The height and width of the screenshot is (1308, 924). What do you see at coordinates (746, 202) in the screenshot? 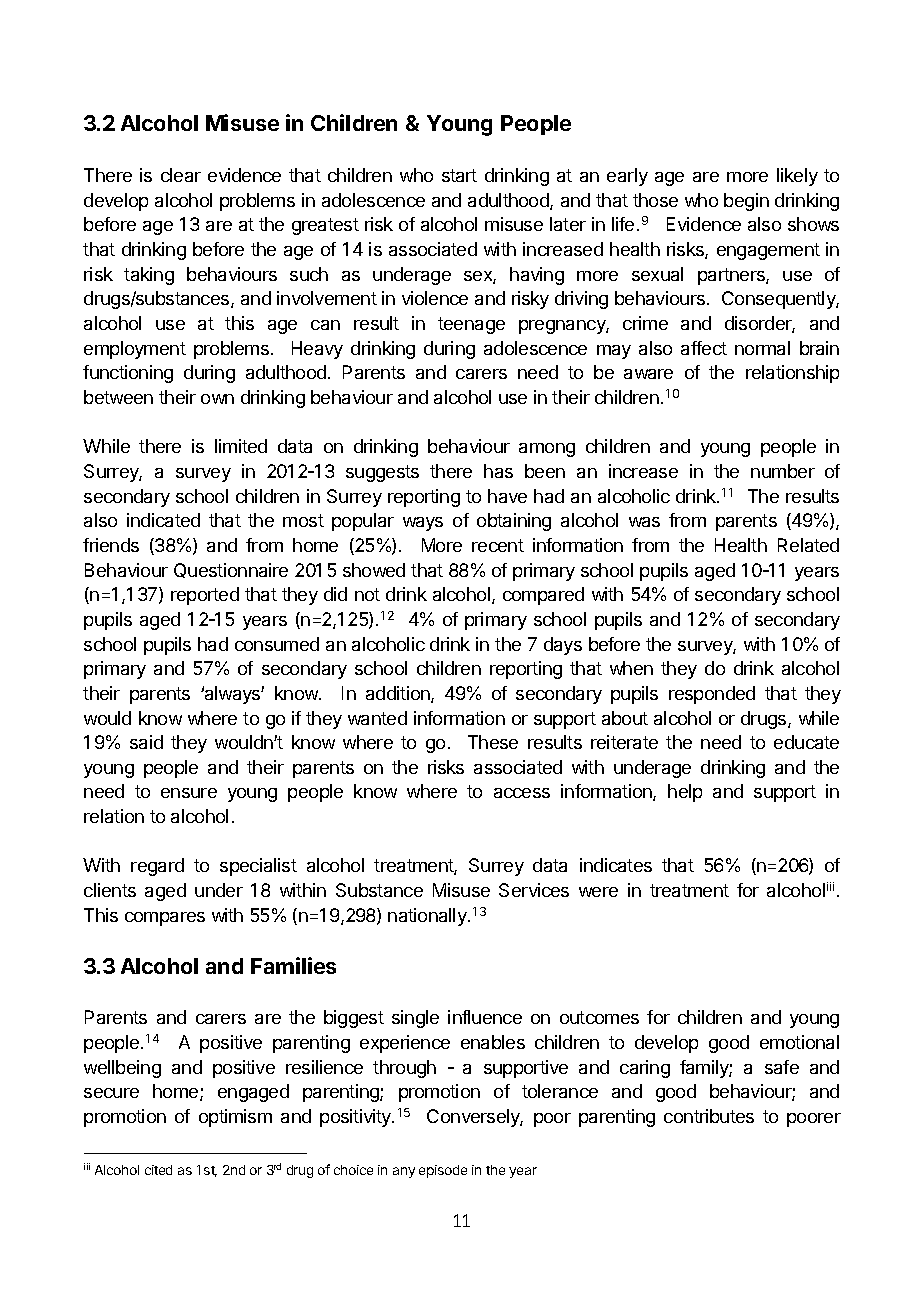
I see `begin` at bounding box center [746, 202].
